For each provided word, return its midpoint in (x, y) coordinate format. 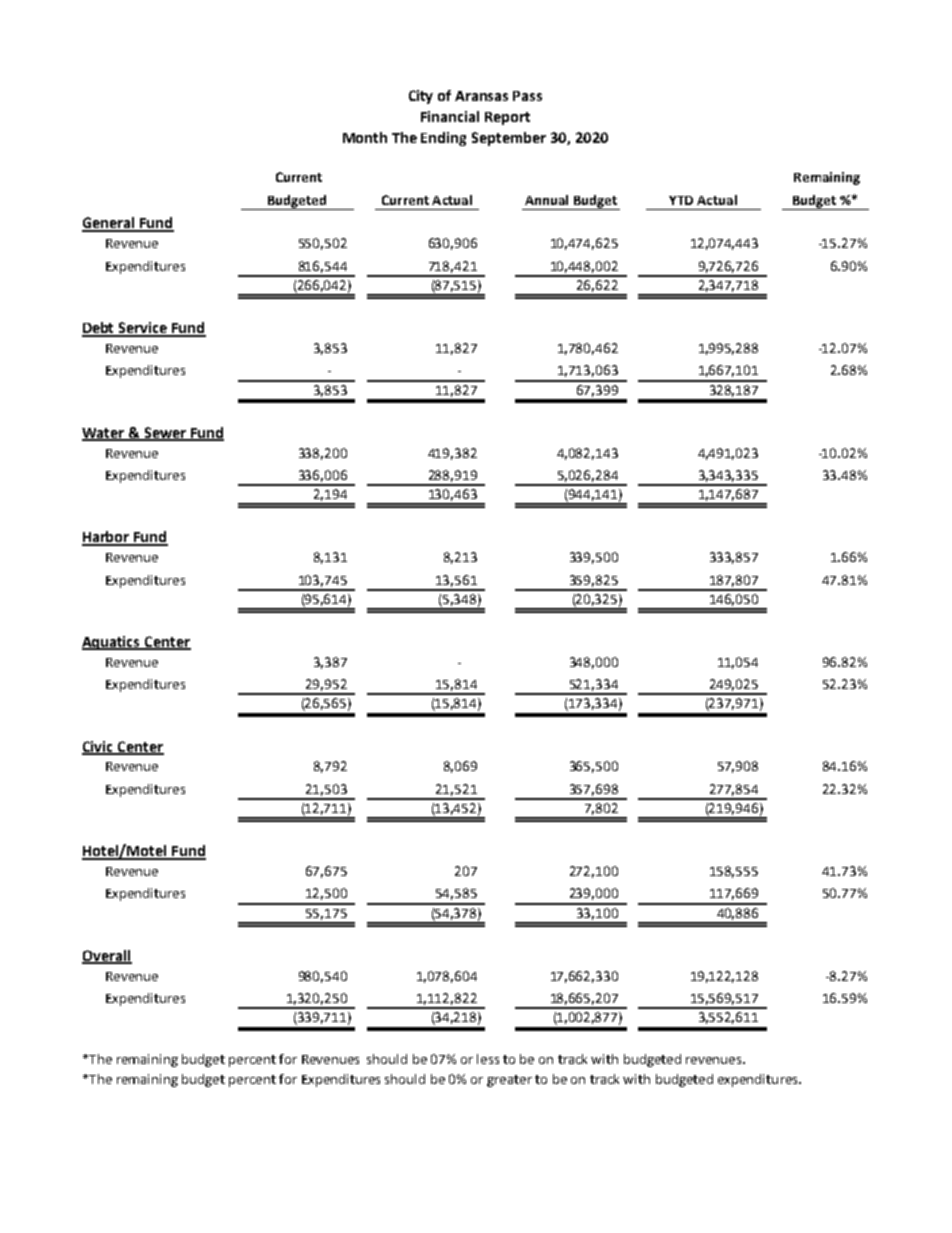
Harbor (107, 538)
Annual (546, 200)
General (109, 224)
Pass (527, 96)
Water (104, 434)
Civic (99, 747)
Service (143, 329)
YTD (681, 200)
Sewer (165, 433)
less (488, 1059)
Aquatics (112, 643)
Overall (107, 956)
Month (365, 137)
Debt (99, 329)
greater (509, 1081)
